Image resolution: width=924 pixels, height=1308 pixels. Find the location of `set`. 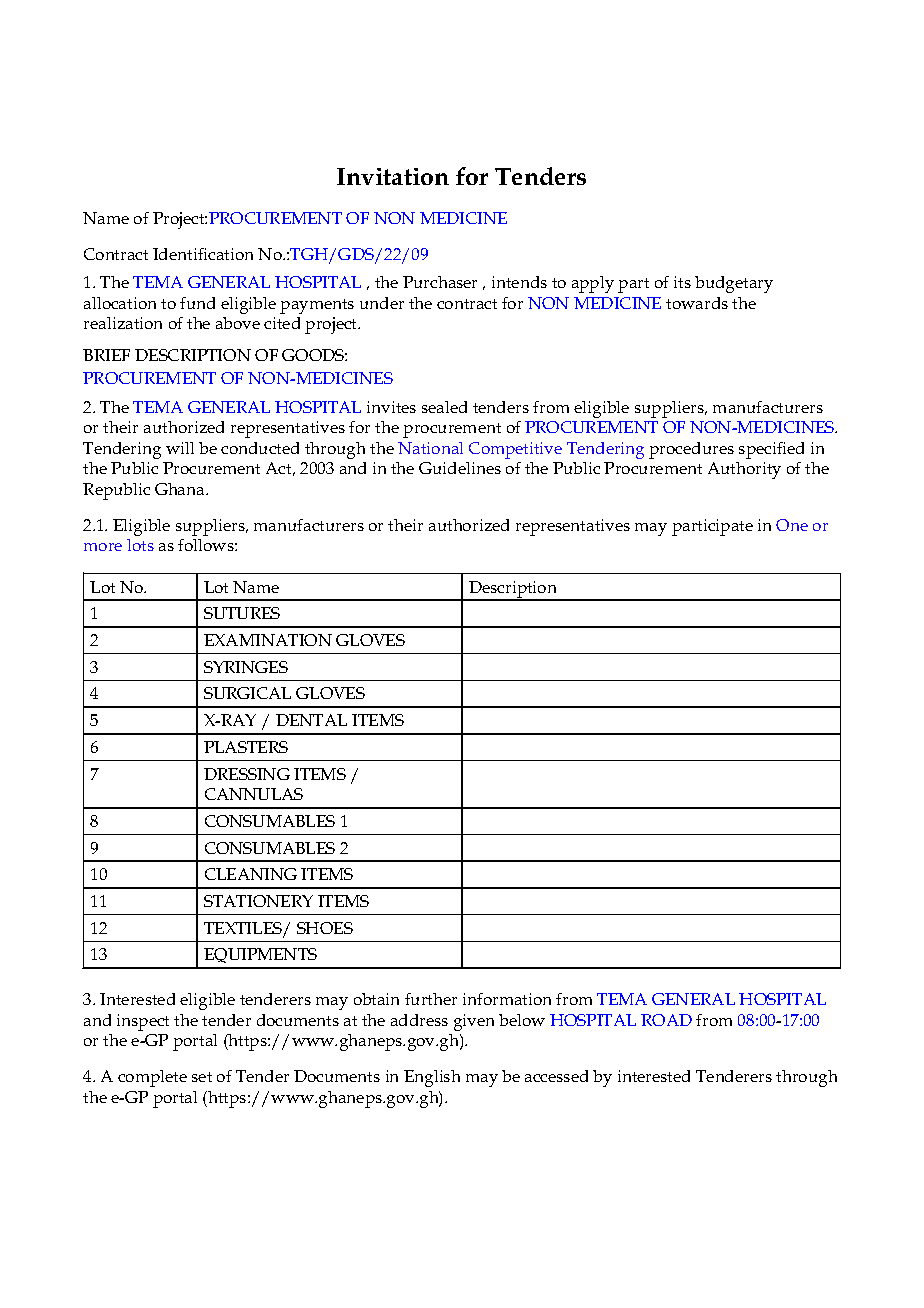

set is located at coordinates (202, 1077).
